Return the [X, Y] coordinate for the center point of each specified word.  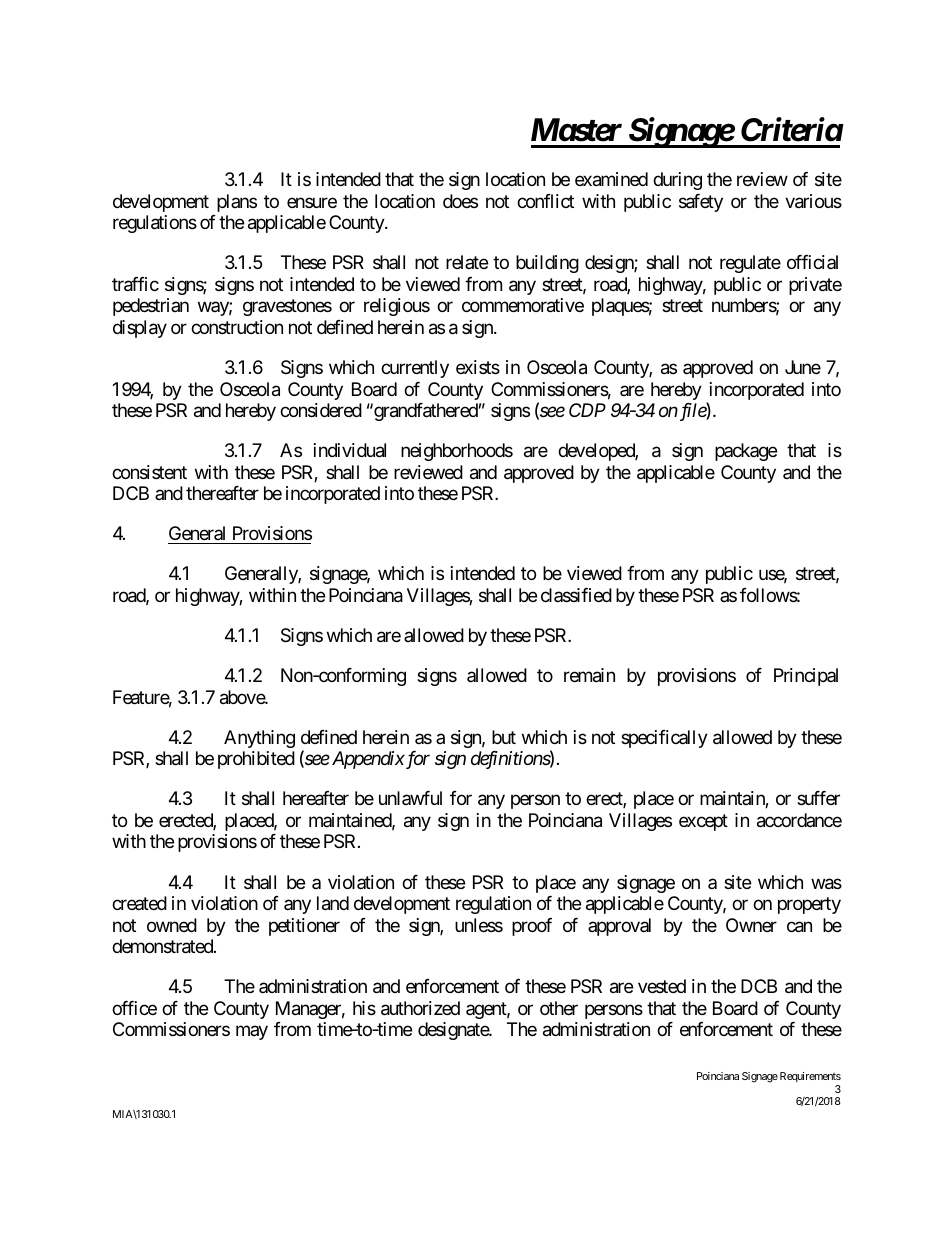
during [677, 181]
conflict [545, 201]
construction [237, 327]
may [252, 1033]
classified [576, 595]
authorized [420, 1008]
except [703, 822]
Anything [259, 739]
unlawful [410, 798]
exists [478, 367]
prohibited [256, 760]
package [746, 452]
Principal [806, 677]
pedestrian [151, 307]
